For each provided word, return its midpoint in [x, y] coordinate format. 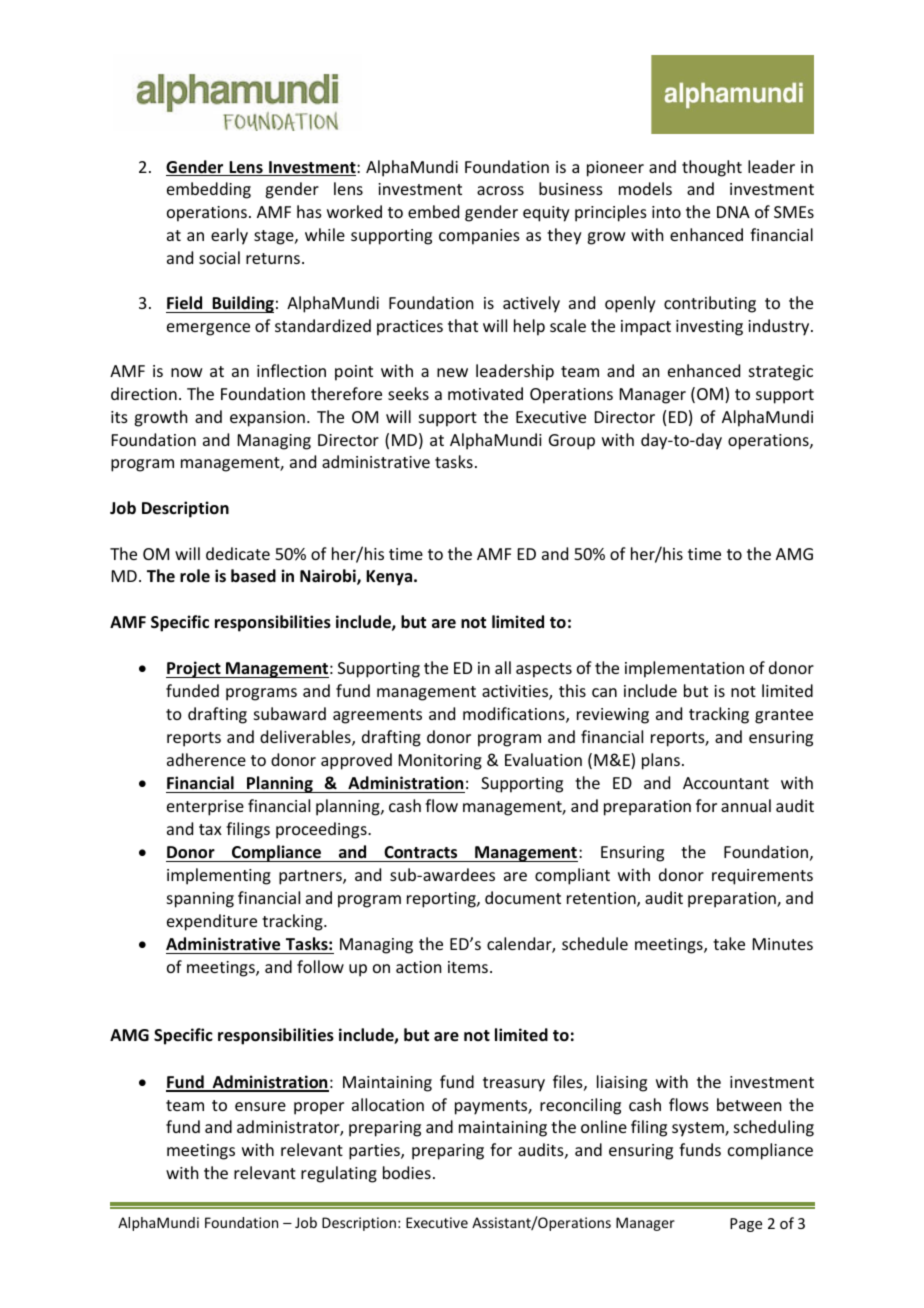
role [195, 575]
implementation [684, 669]
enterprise [205, 808]
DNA [733, 212]
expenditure [212, 922]
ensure [260, 1106]
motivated [485, 393]
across [500, 190]
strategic [781, 373]
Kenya [390, 578]
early [229, 236]
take [729, 943]
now [187, 372]
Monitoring [440, 762]
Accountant [726, 783]
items [468, 967]
